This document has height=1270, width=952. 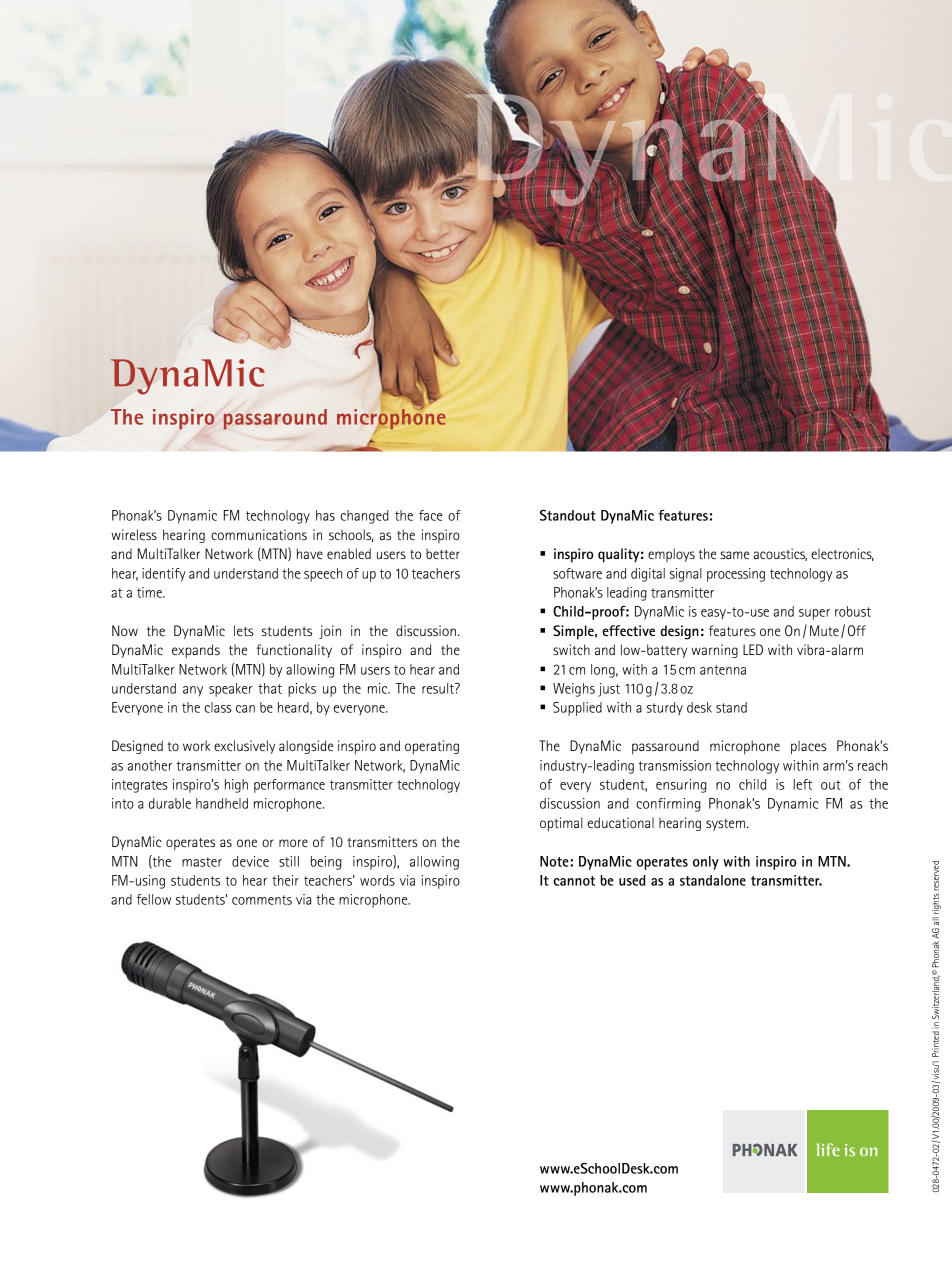 What do you see at coordinates (262, 900) in the document?
I see `comments` at bounding box center [262, 900].
